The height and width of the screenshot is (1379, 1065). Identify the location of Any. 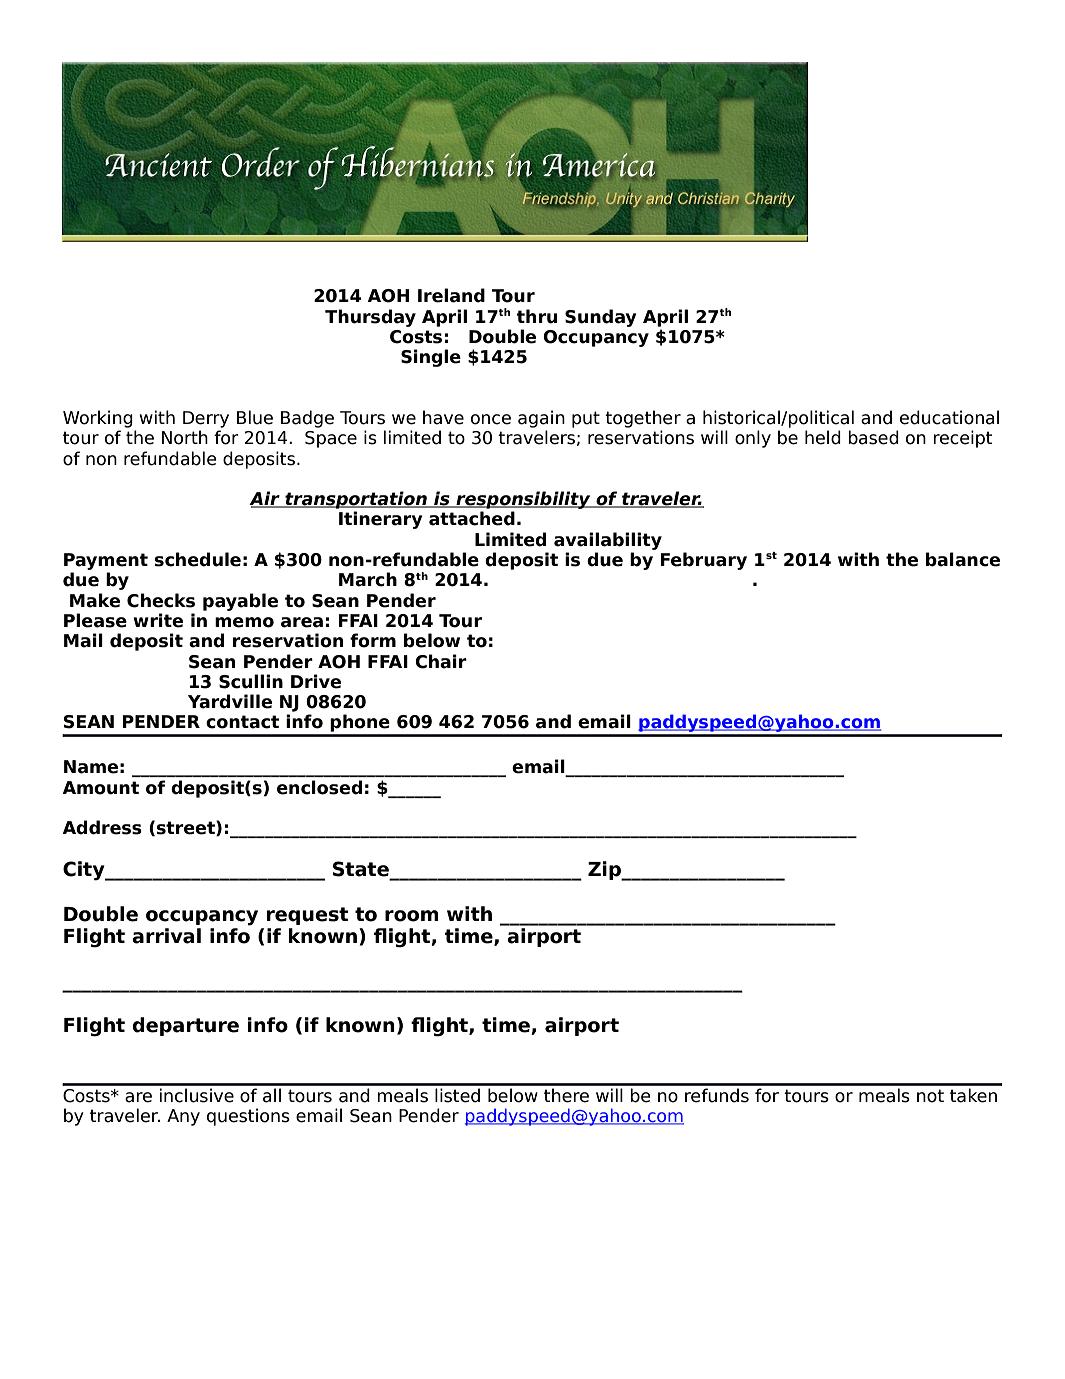
(183, 1117).
